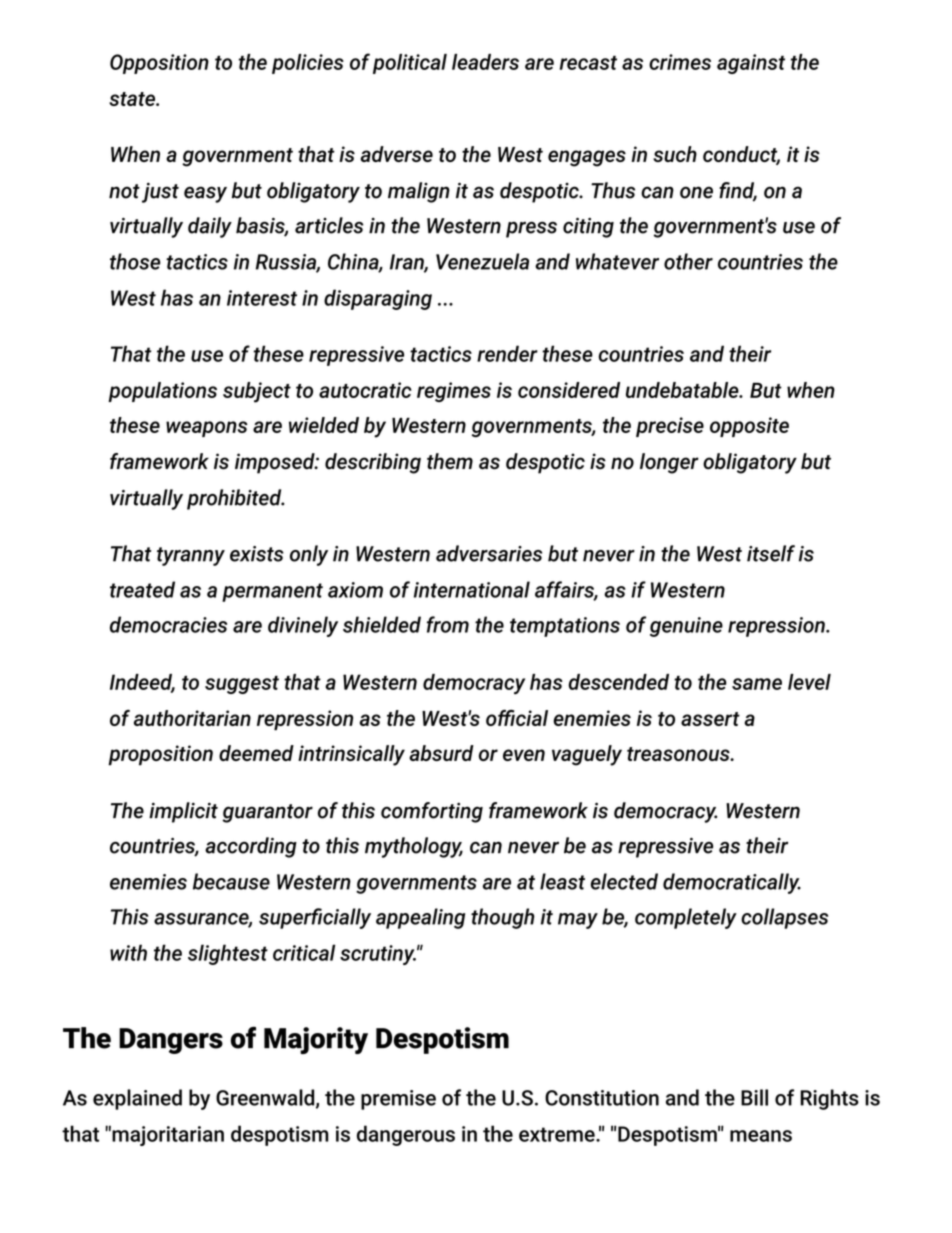 This screenshot has height=1233, width=952. What do you see at coordinates (485, 62) in the screenshot?
I see `leaders` at bounding box center [485, 62].
